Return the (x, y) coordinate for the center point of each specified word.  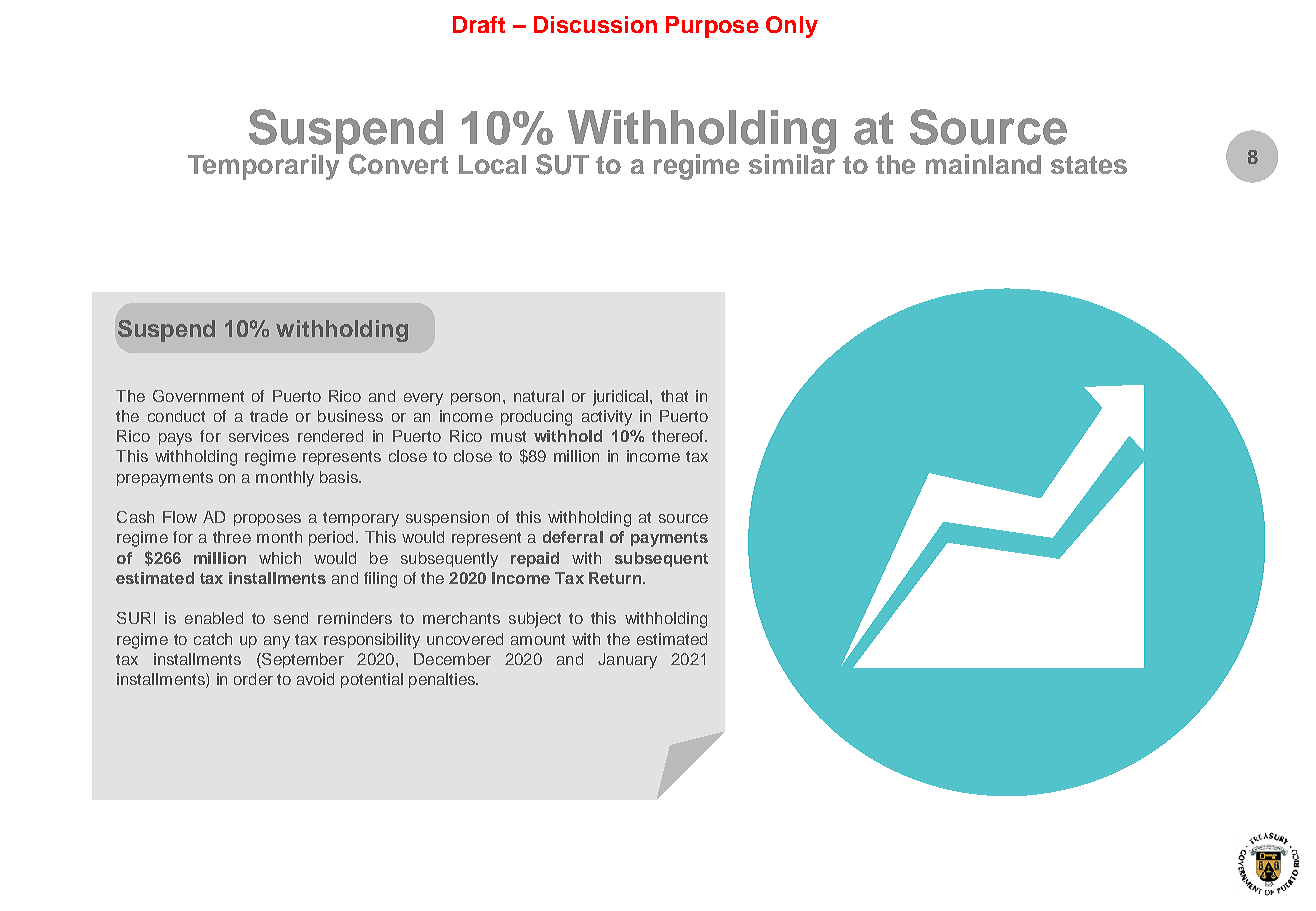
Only (792, 27)
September (302, 660)
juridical (622, 398)
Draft (479, 24)
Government (198, 396)
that (674, 396)
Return (616, 578)
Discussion (595, 24)
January (627, 661)
